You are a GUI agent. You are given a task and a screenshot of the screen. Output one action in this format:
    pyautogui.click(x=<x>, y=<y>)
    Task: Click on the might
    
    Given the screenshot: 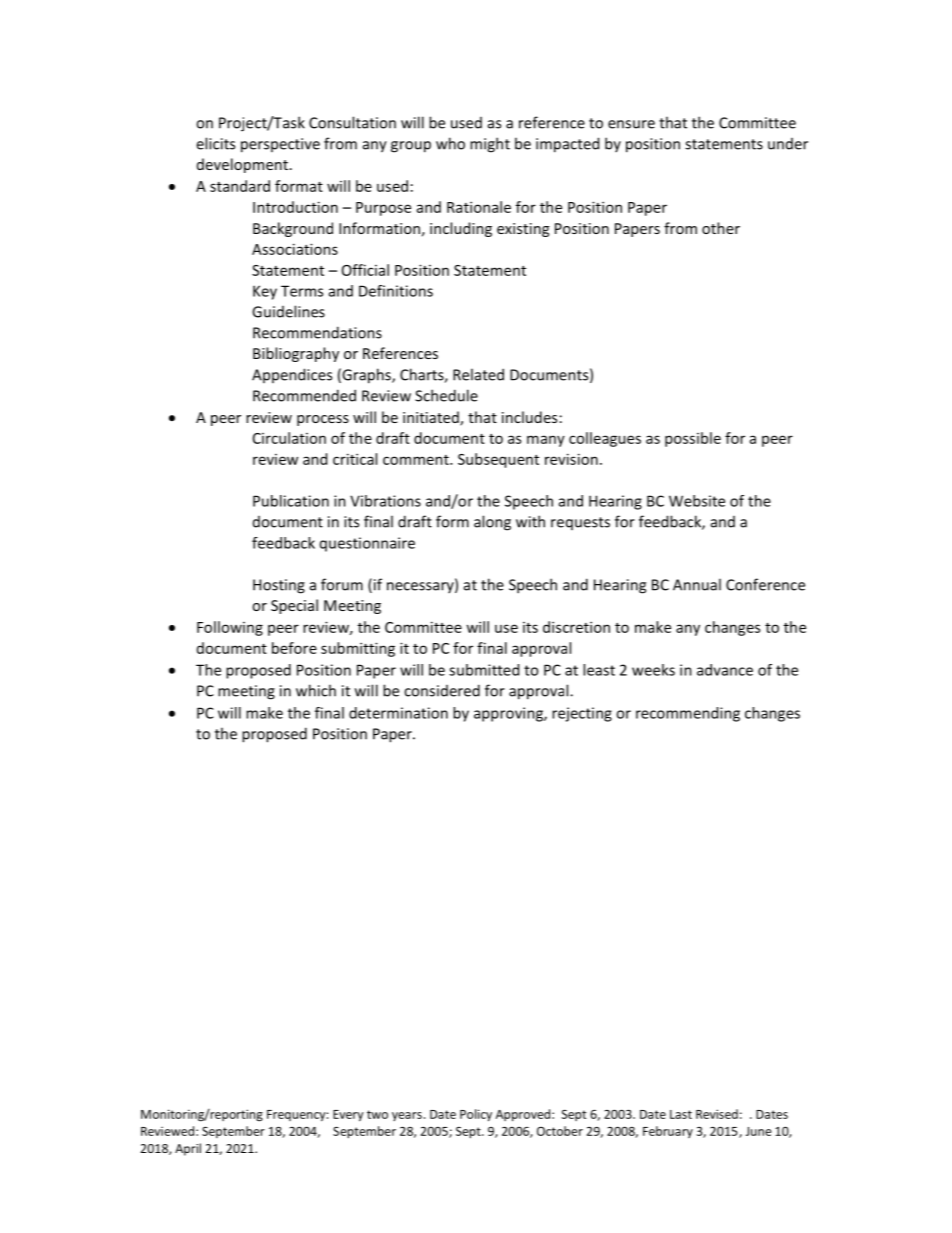 What is the action you would take?
    pyautogui.click(x=490, y=145)
